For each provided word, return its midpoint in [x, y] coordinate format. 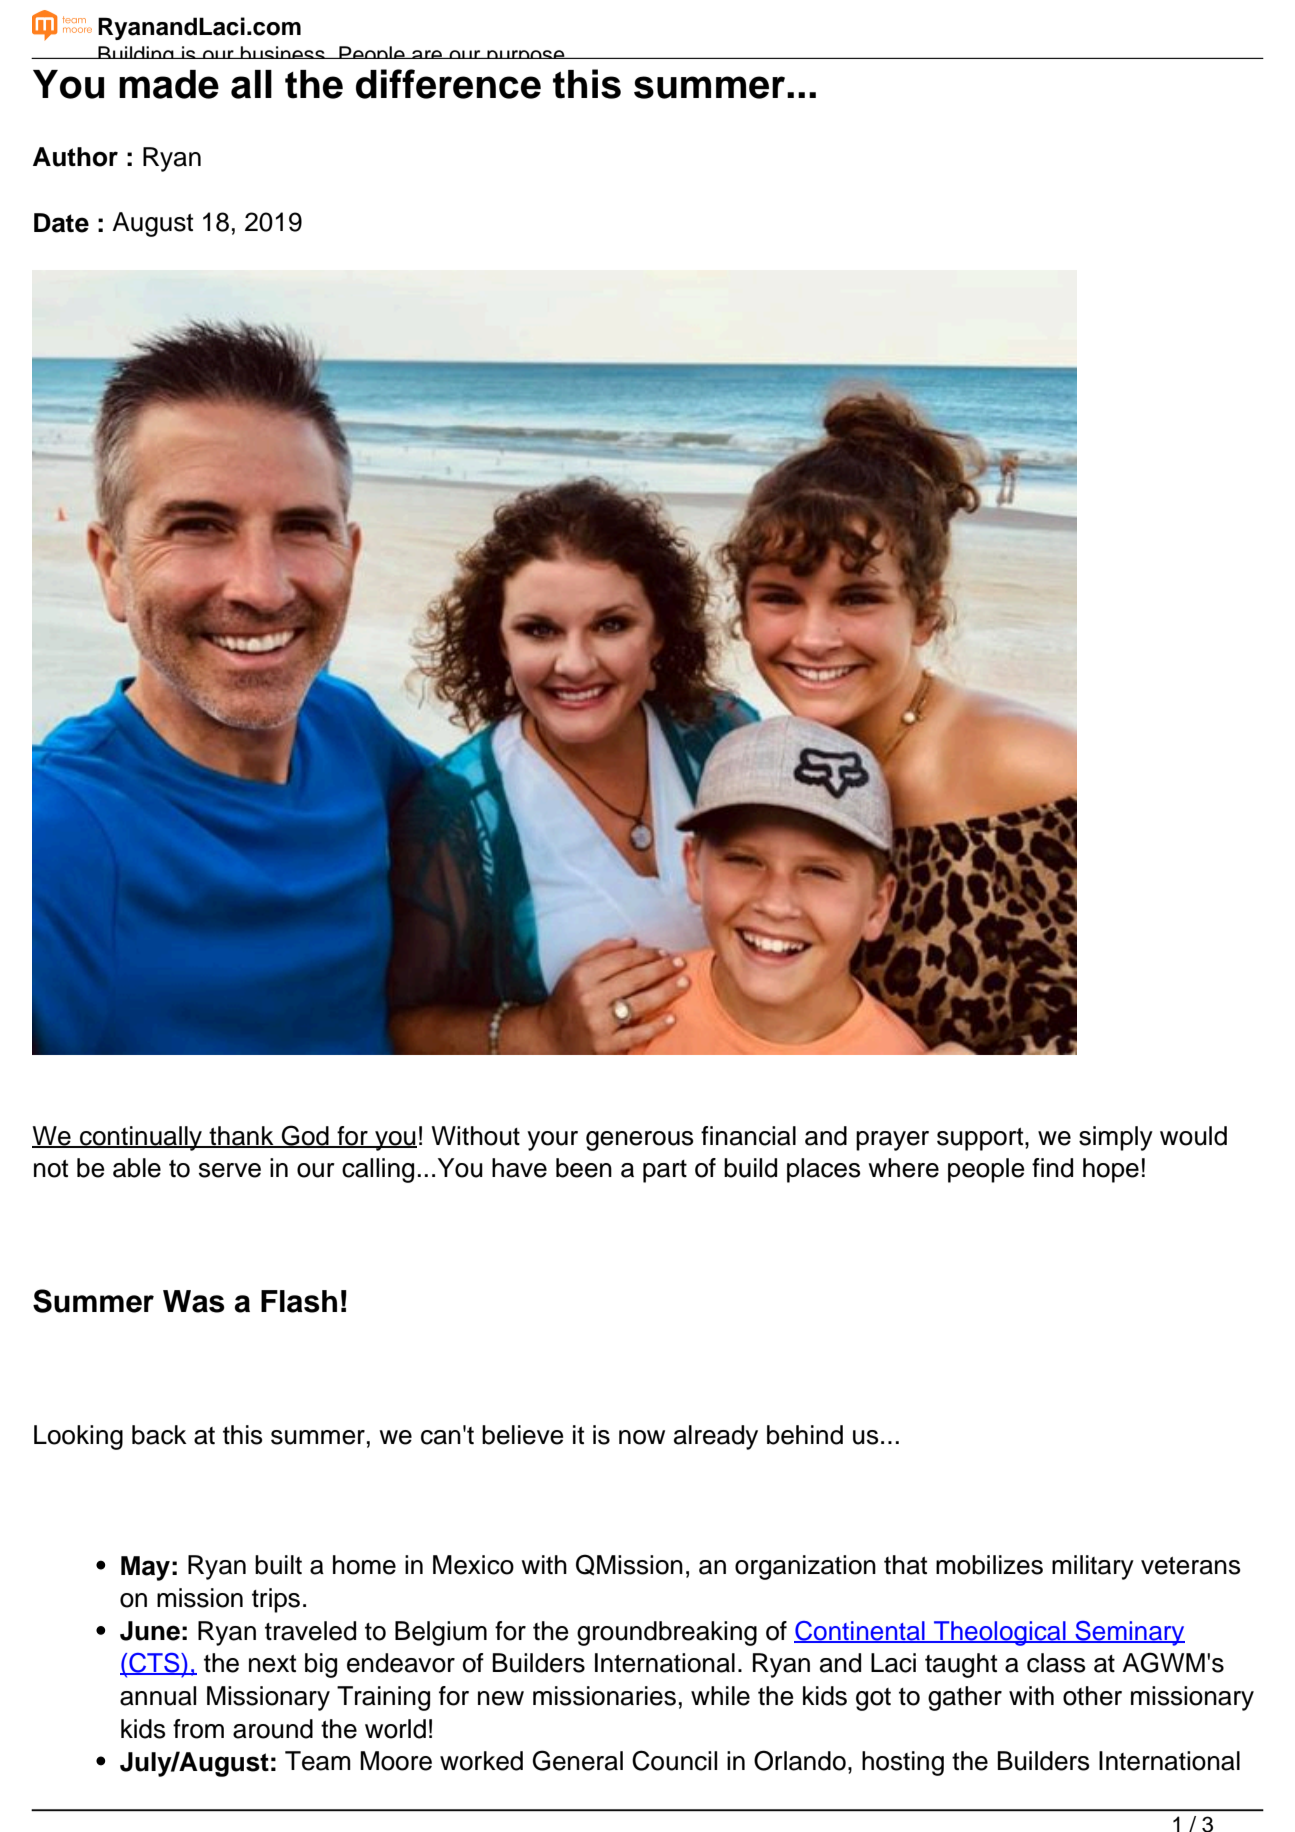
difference [448, 84]
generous [640, 1141]
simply [1116, 1138]
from [198, 1729]
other [1092, 1696]
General [578, 1760]
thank [242, 1136]
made [169, 84]
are [427, 54]
